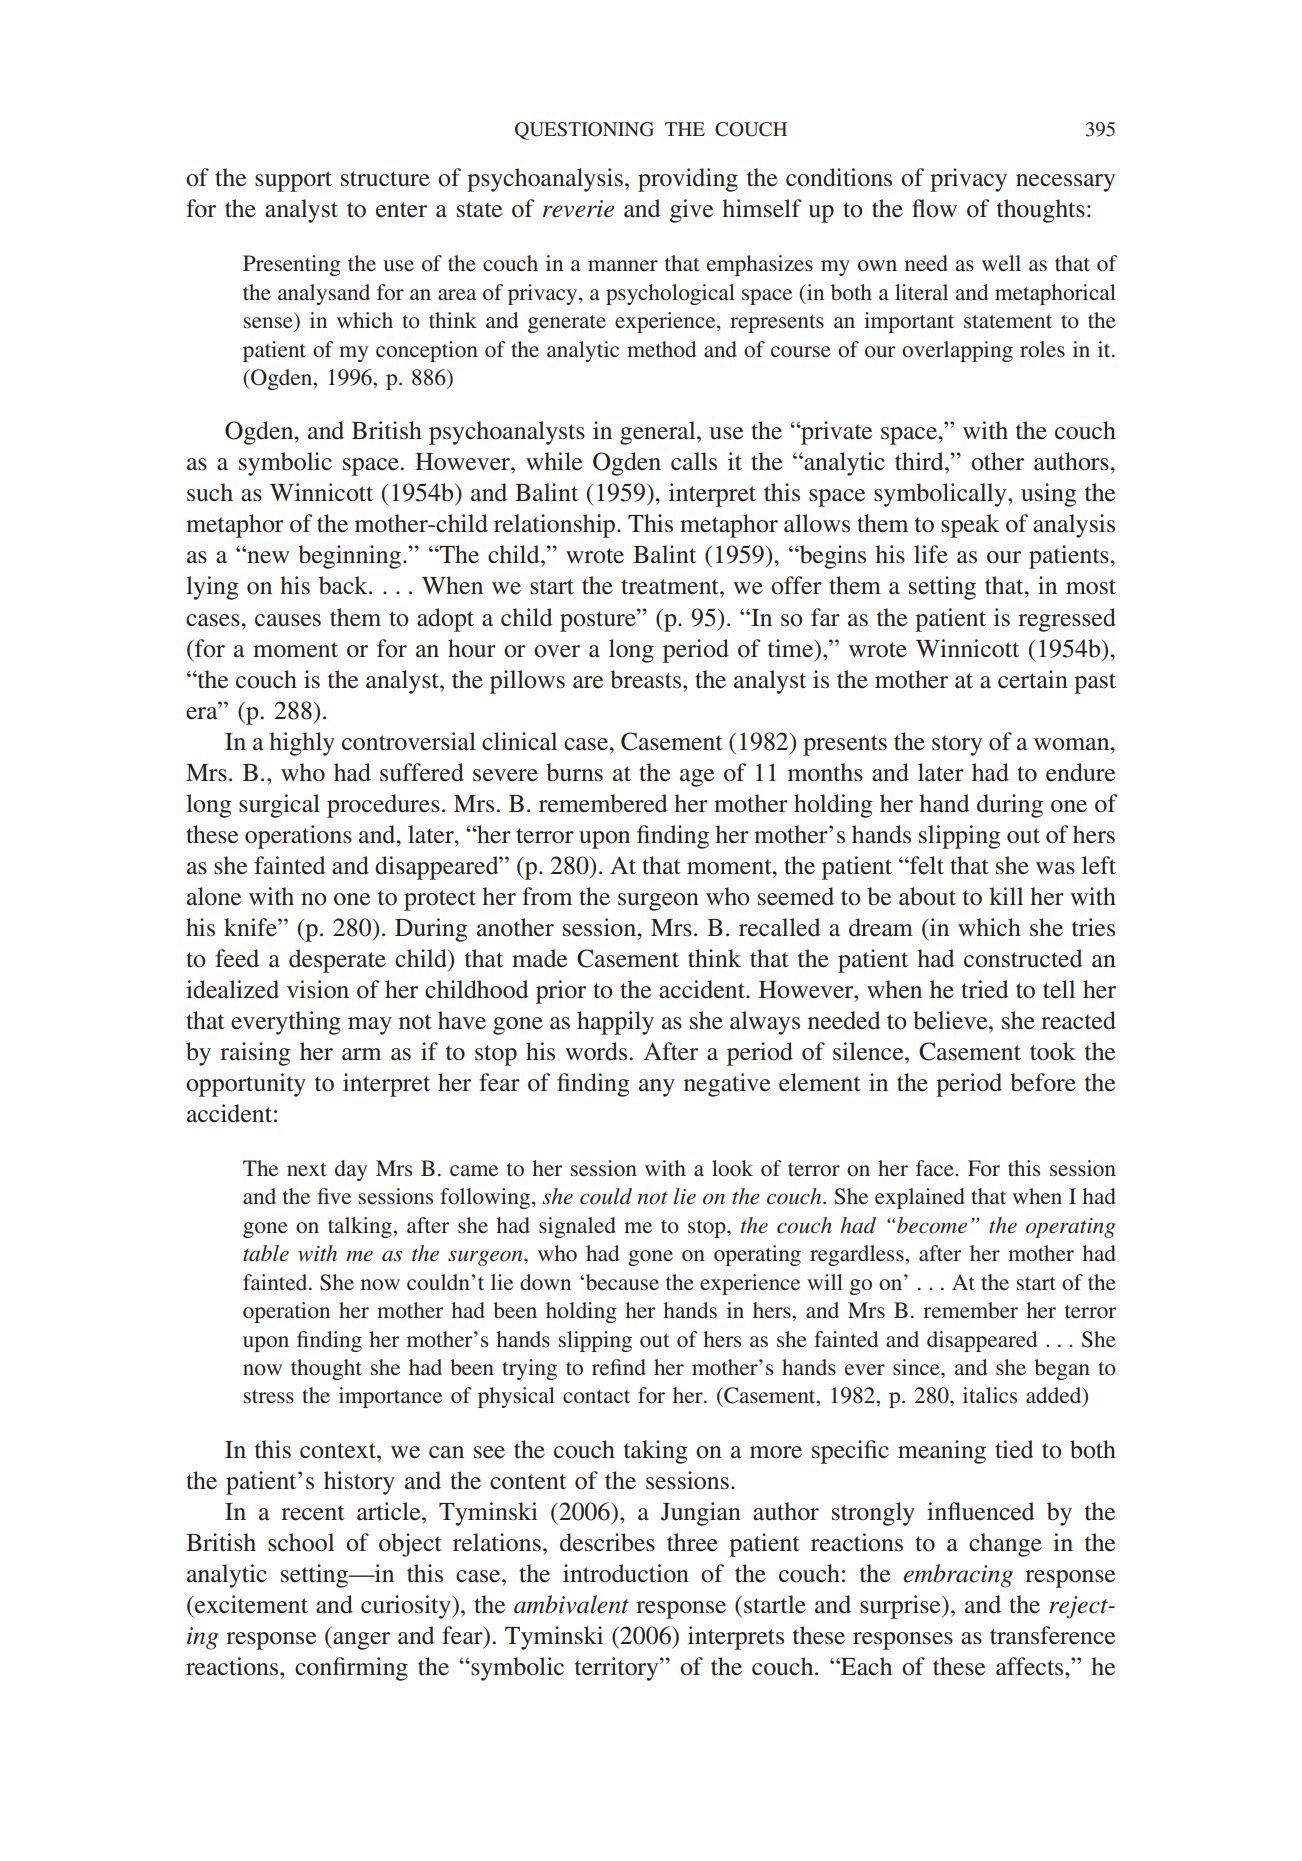  I want to click on endure, so click(1080, 772).
